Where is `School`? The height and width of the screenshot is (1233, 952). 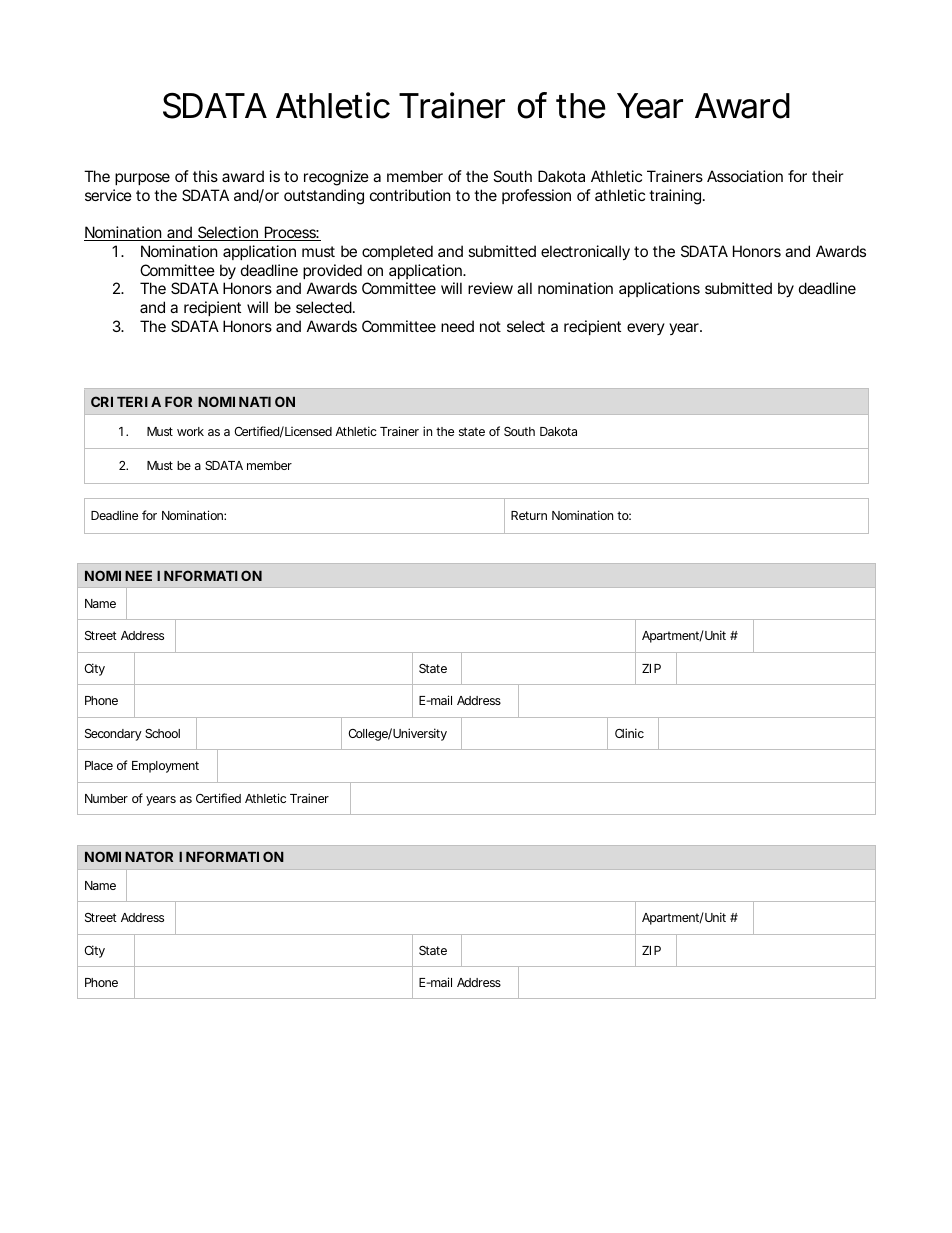 School is located at coordinates (162, 733).
